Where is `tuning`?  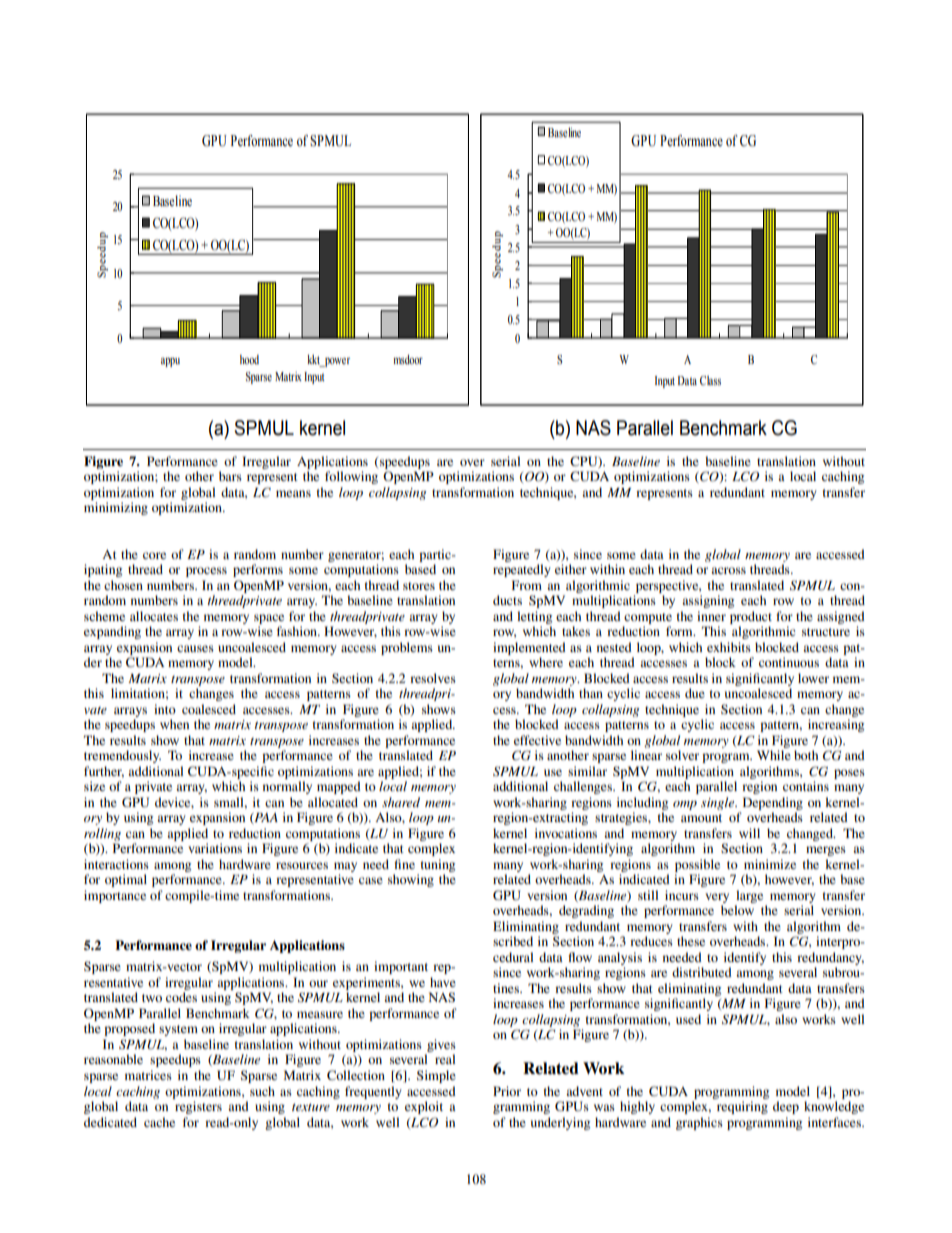 tuning is located at coordinates (438, 865).
